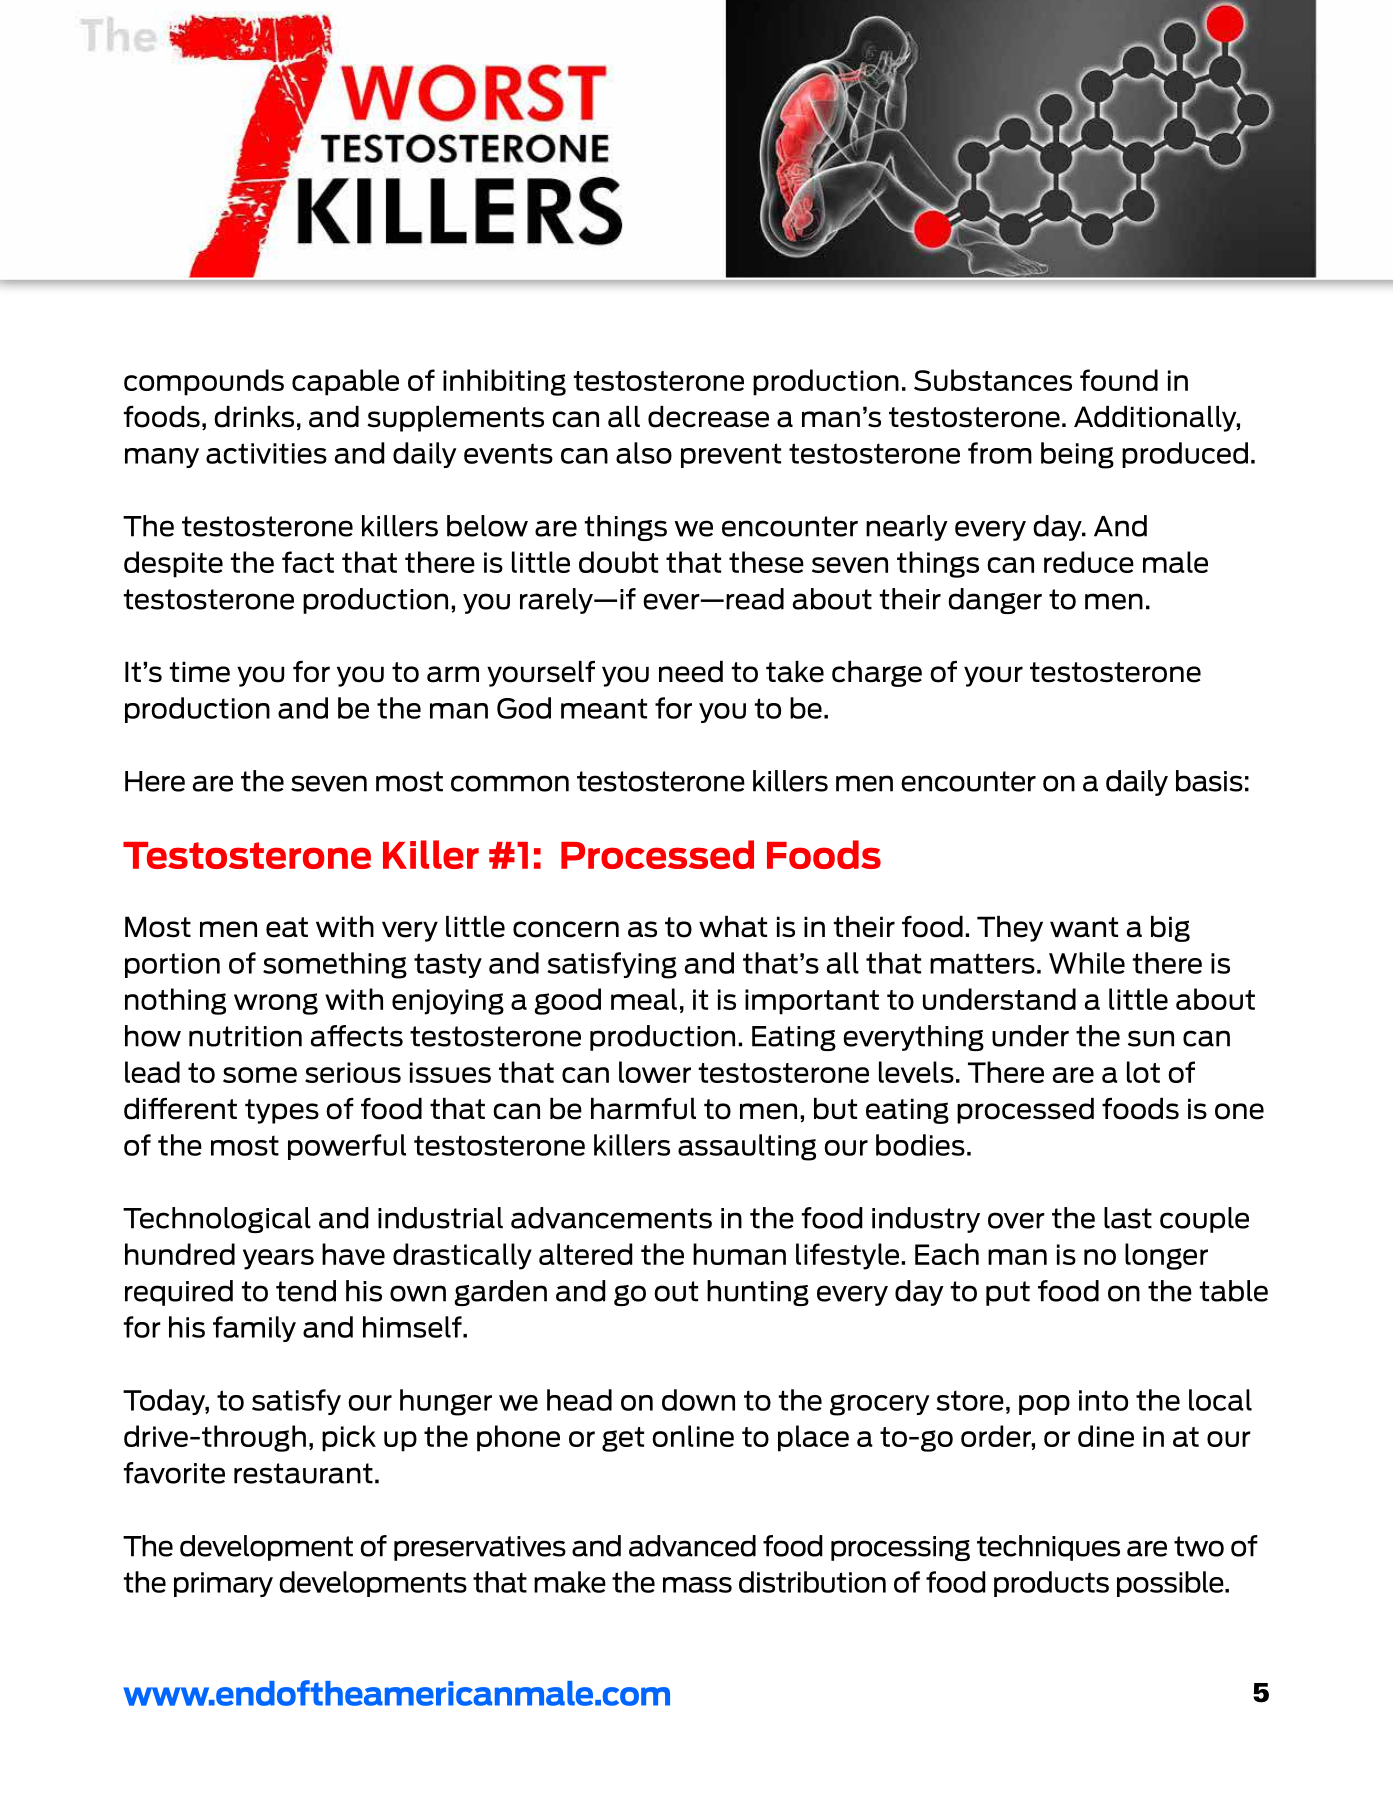 Image resolution: width=1393 pixels, height=1803 pixels. What do you see at coordinates (691, 672) in the page?
I see `need` at bounding box center [691, 672].
